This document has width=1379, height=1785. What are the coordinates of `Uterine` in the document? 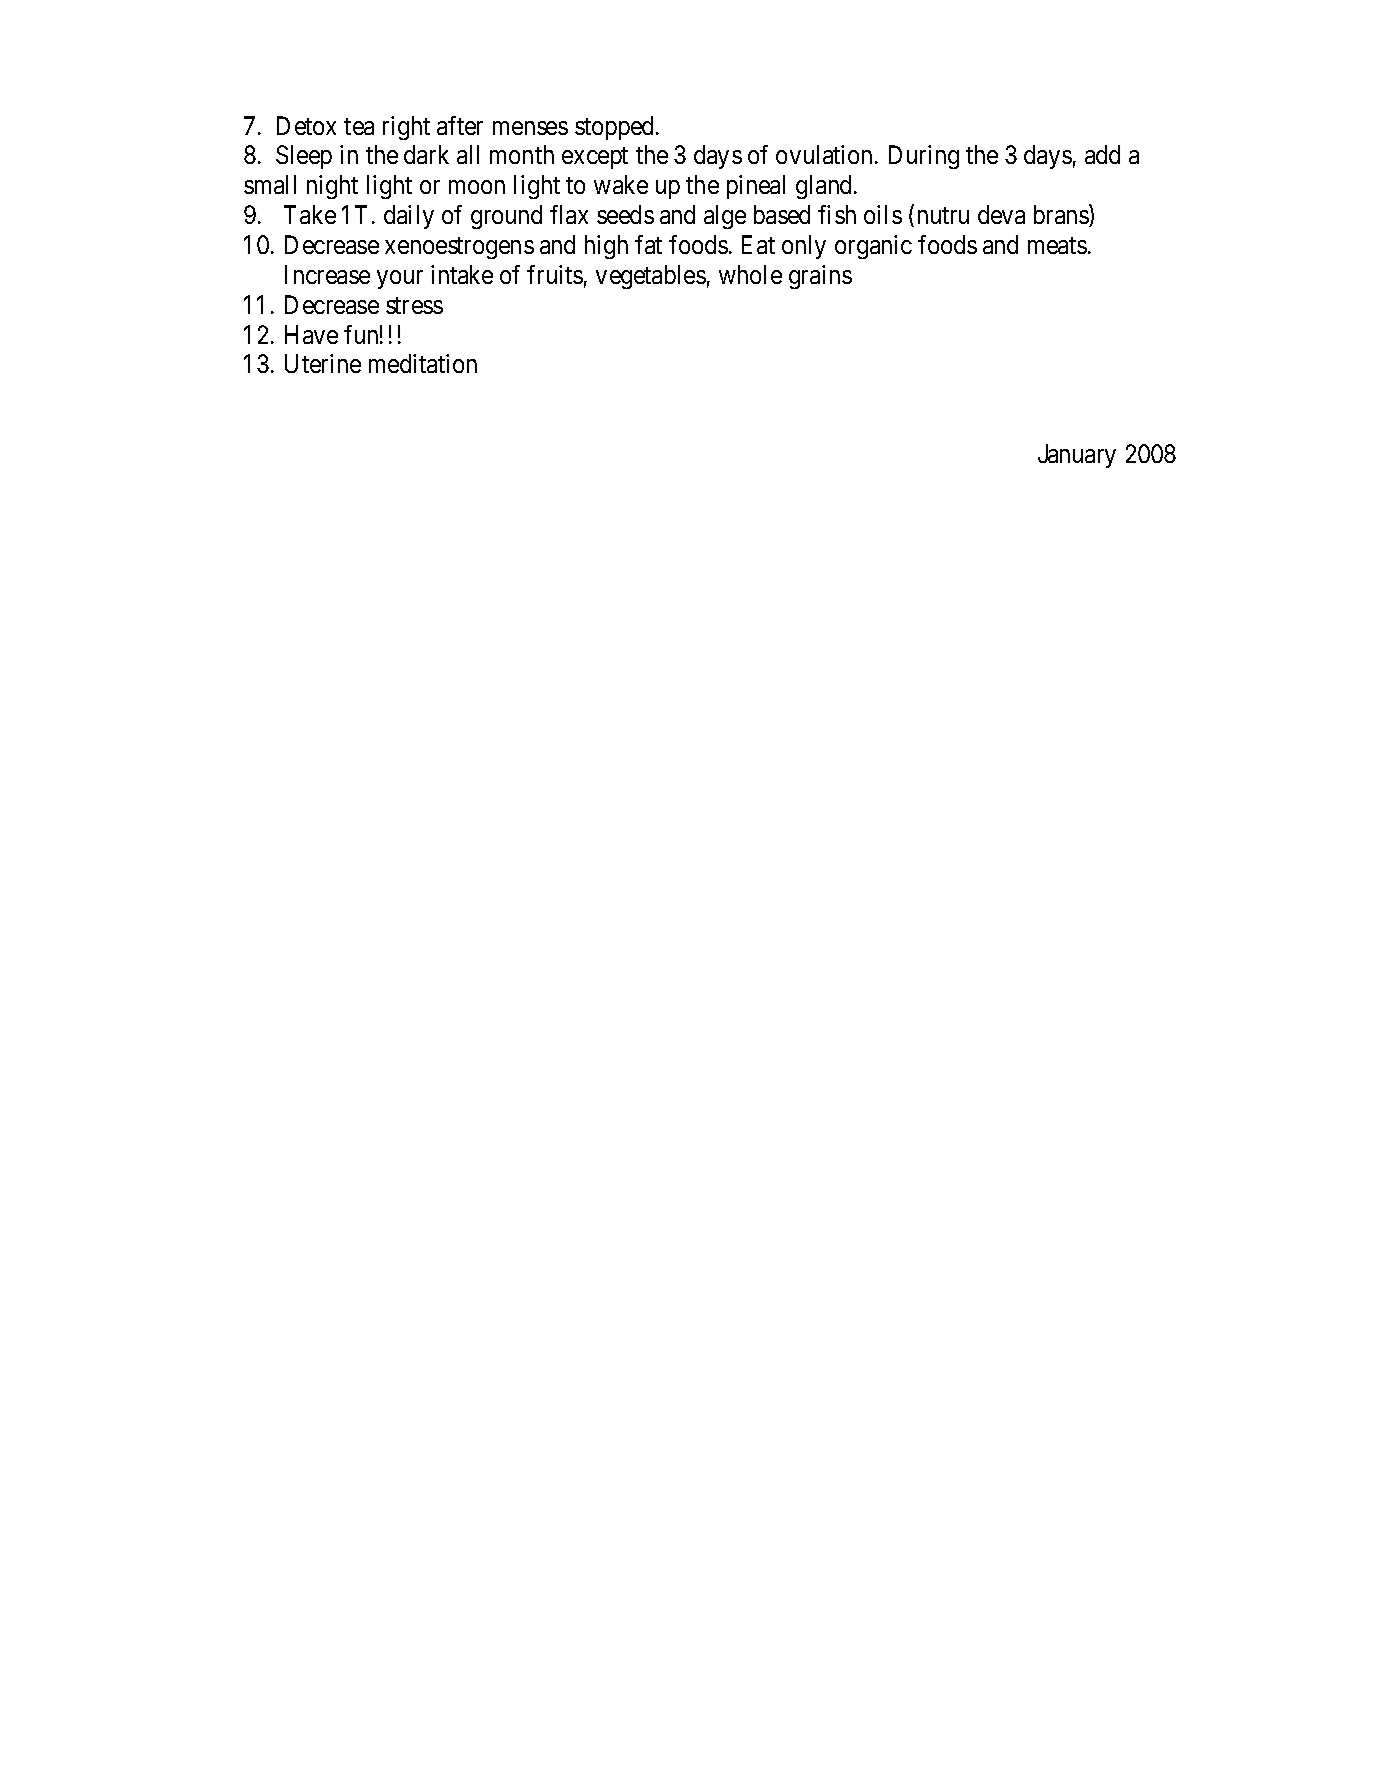 It's located at (323, 363).
